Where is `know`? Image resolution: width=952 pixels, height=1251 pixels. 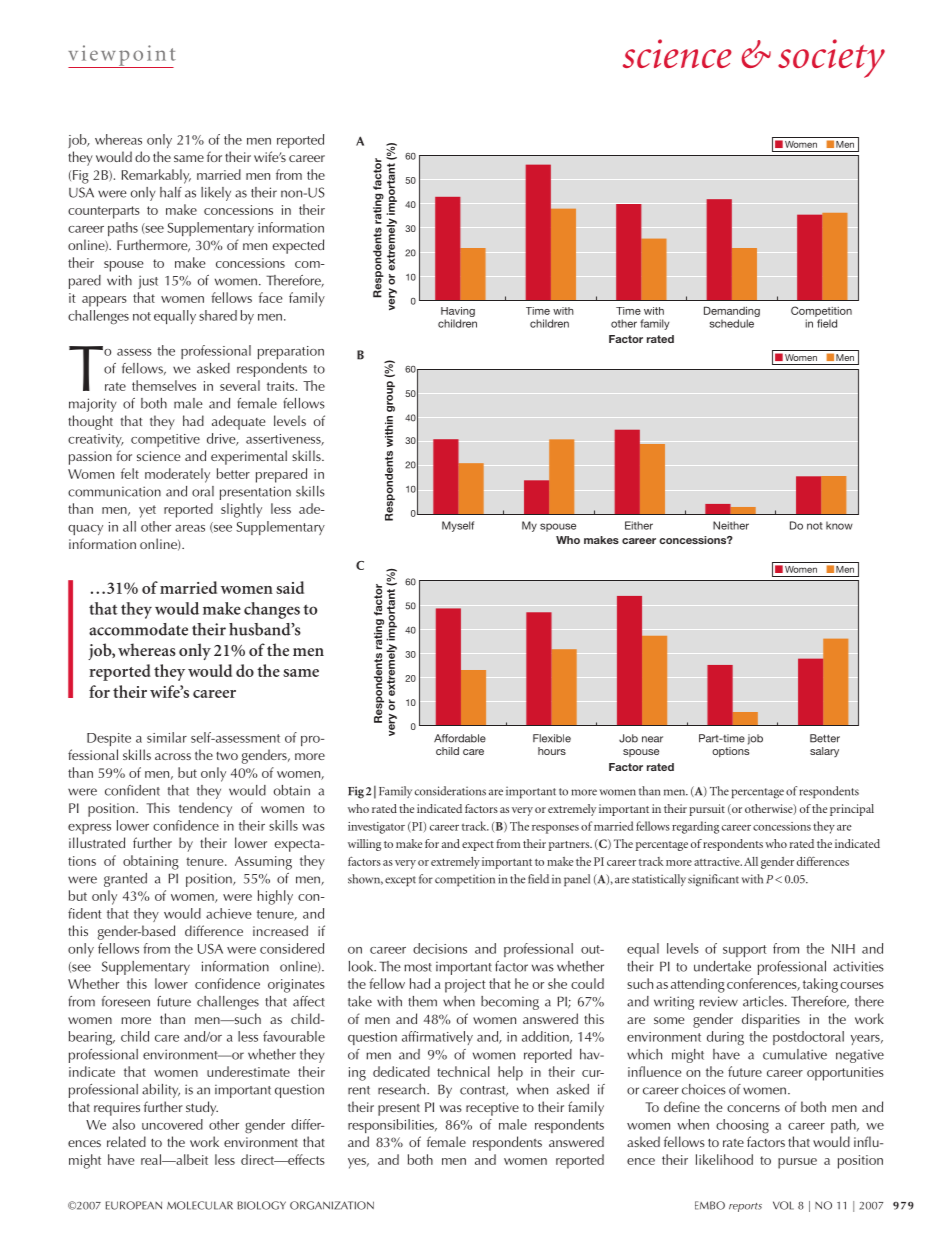
know is located at coordinates (839, 525).
